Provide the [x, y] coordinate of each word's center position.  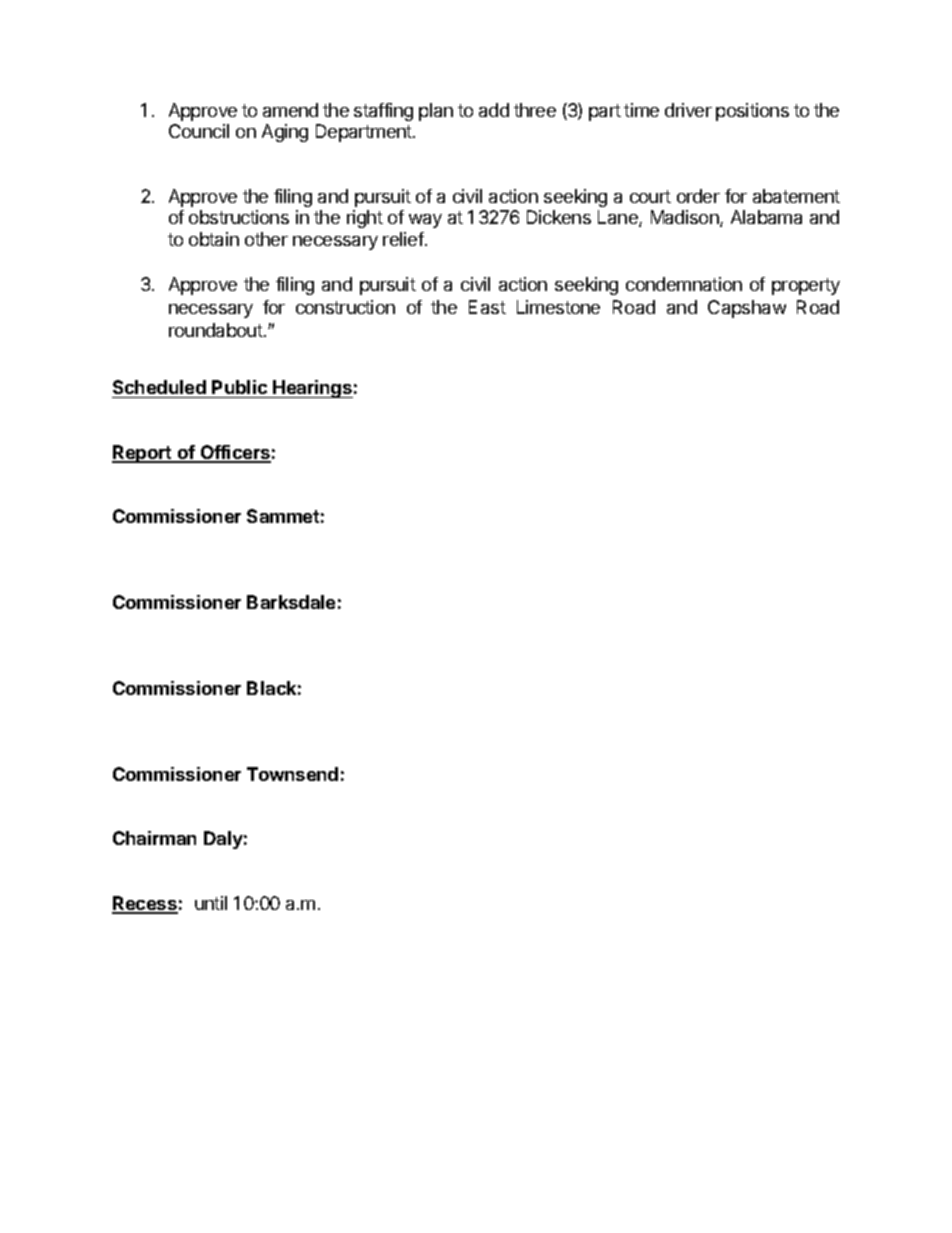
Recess [145, 904]
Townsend [292, 774]
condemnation [684, 284]
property [806, 286]
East [487, 307]
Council [199, 131]
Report [143, 454]
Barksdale [291, 602]
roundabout [217, 330]
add [494, 110]
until [211, 903]
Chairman [154, 838]
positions [752, 112]
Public [239, 387]
